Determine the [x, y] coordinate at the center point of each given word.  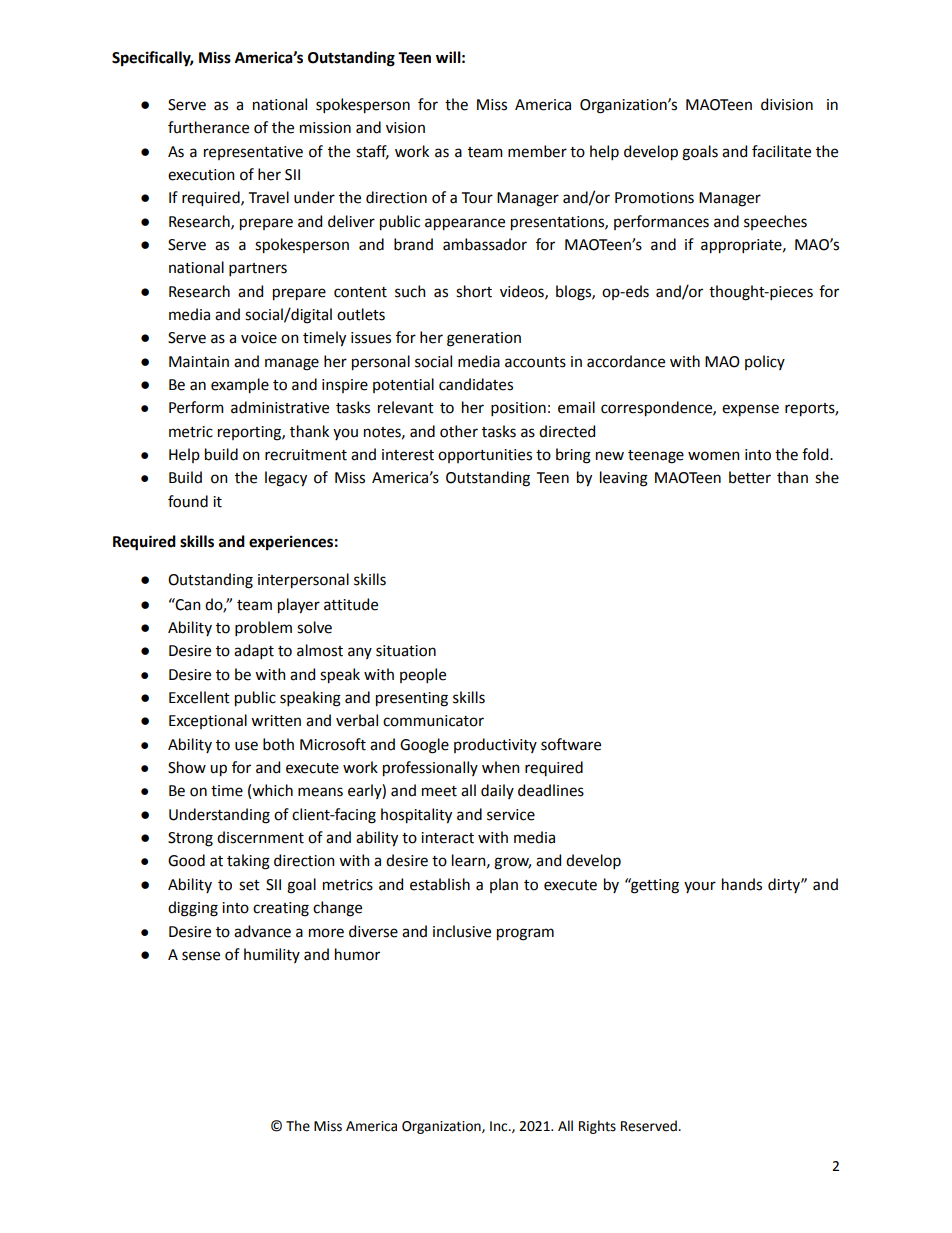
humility [272, 955]
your [700, 887]
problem [263, 628]
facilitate [781, 151]
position [518, 409]
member [537, 151]
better [750, 477]
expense [750, 410]
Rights [597, 1127]
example [240, 386]
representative [253, 153]
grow [512, 863]
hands [742, 884]
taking [248, 862]
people [423, 675]
